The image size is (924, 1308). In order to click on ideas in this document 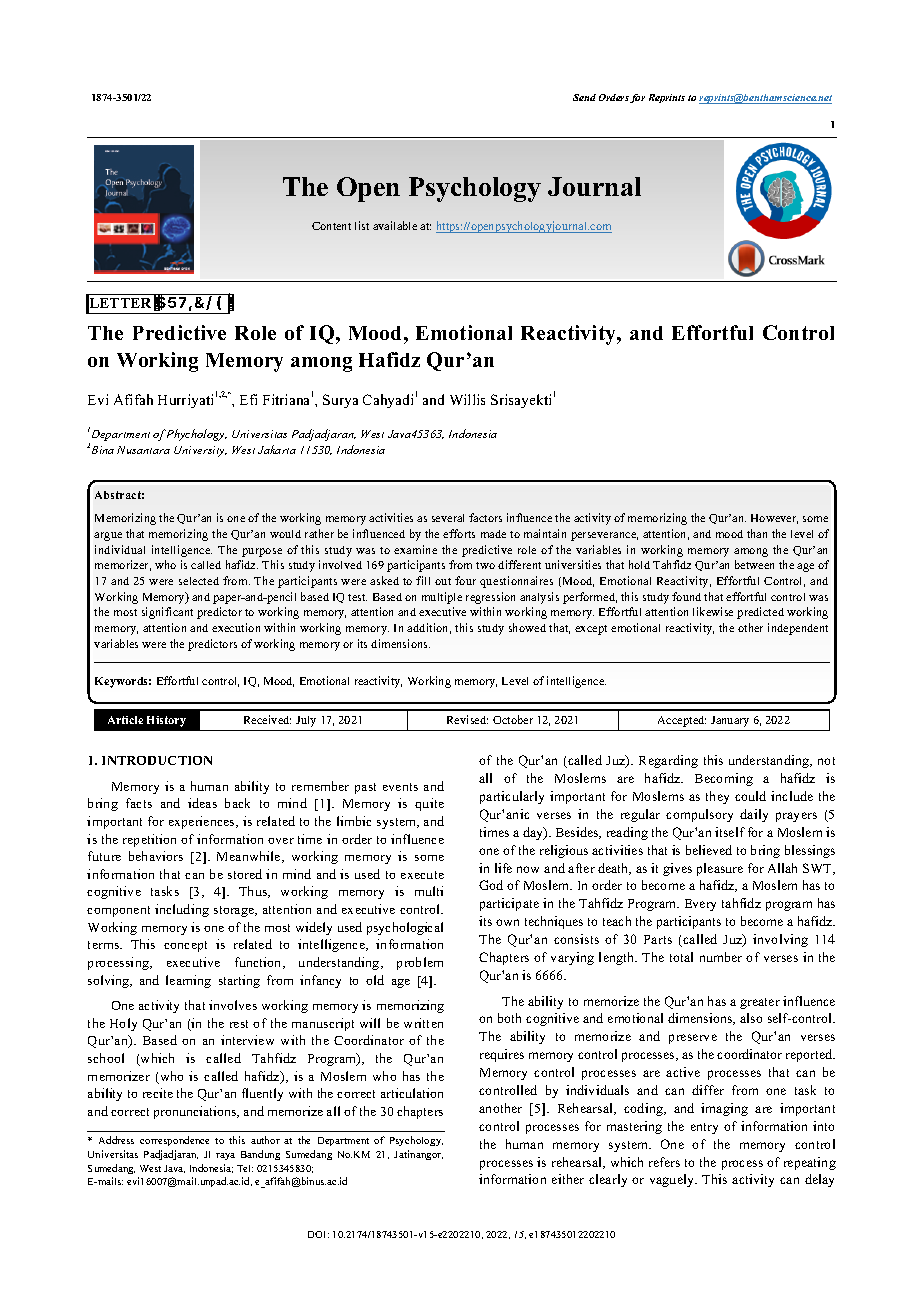, I will do `click(202, 803)`.
